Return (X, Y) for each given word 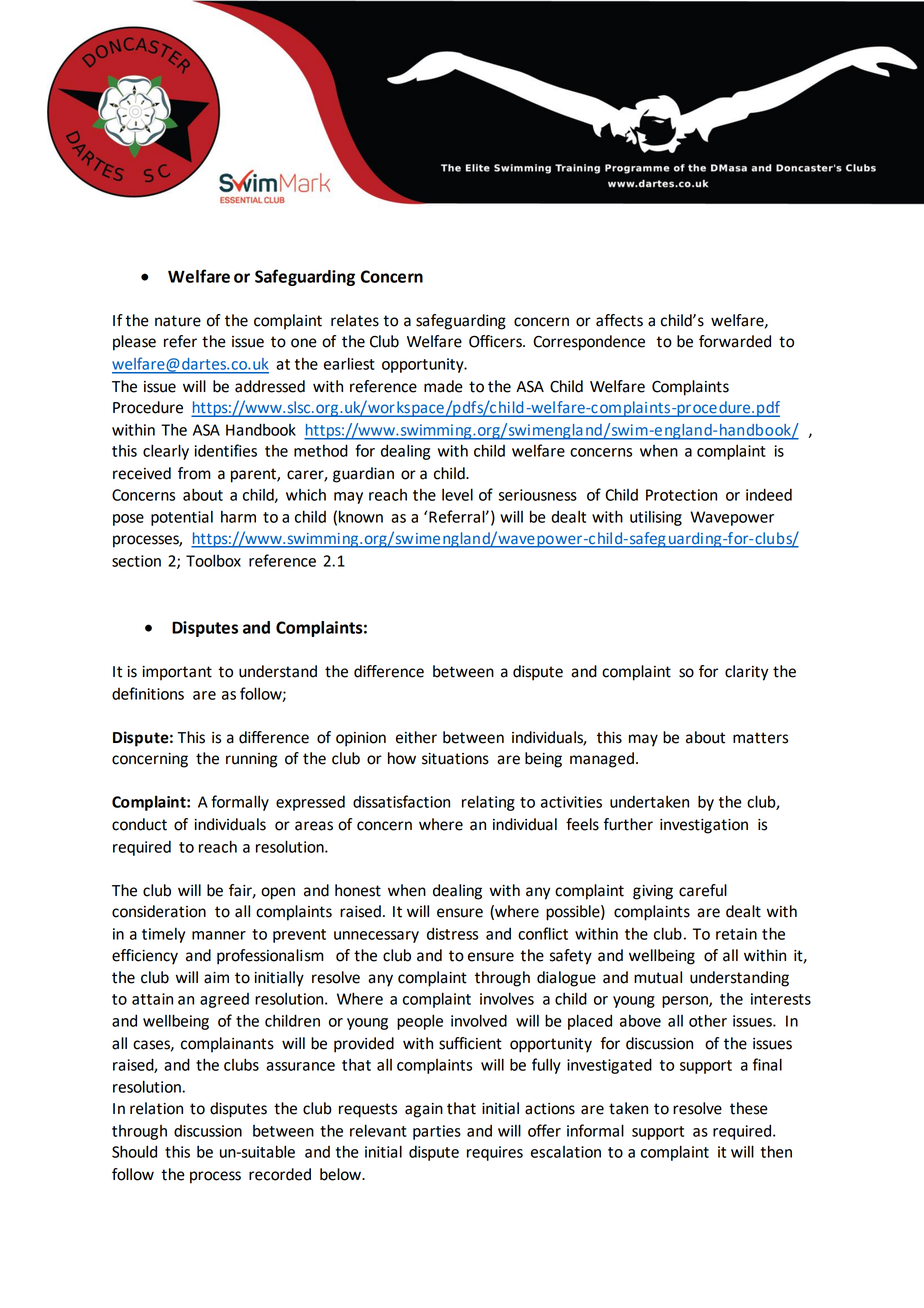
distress (452, 933)
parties (437, 1132)
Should (134, 1151)
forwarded (735, 341)
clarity (746, 673)
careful (703, 890)
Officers (496, 341)
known (361, 516)
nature (178, 321)
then (776, 1151)
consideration (159, 911)
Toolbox (213, 560)
